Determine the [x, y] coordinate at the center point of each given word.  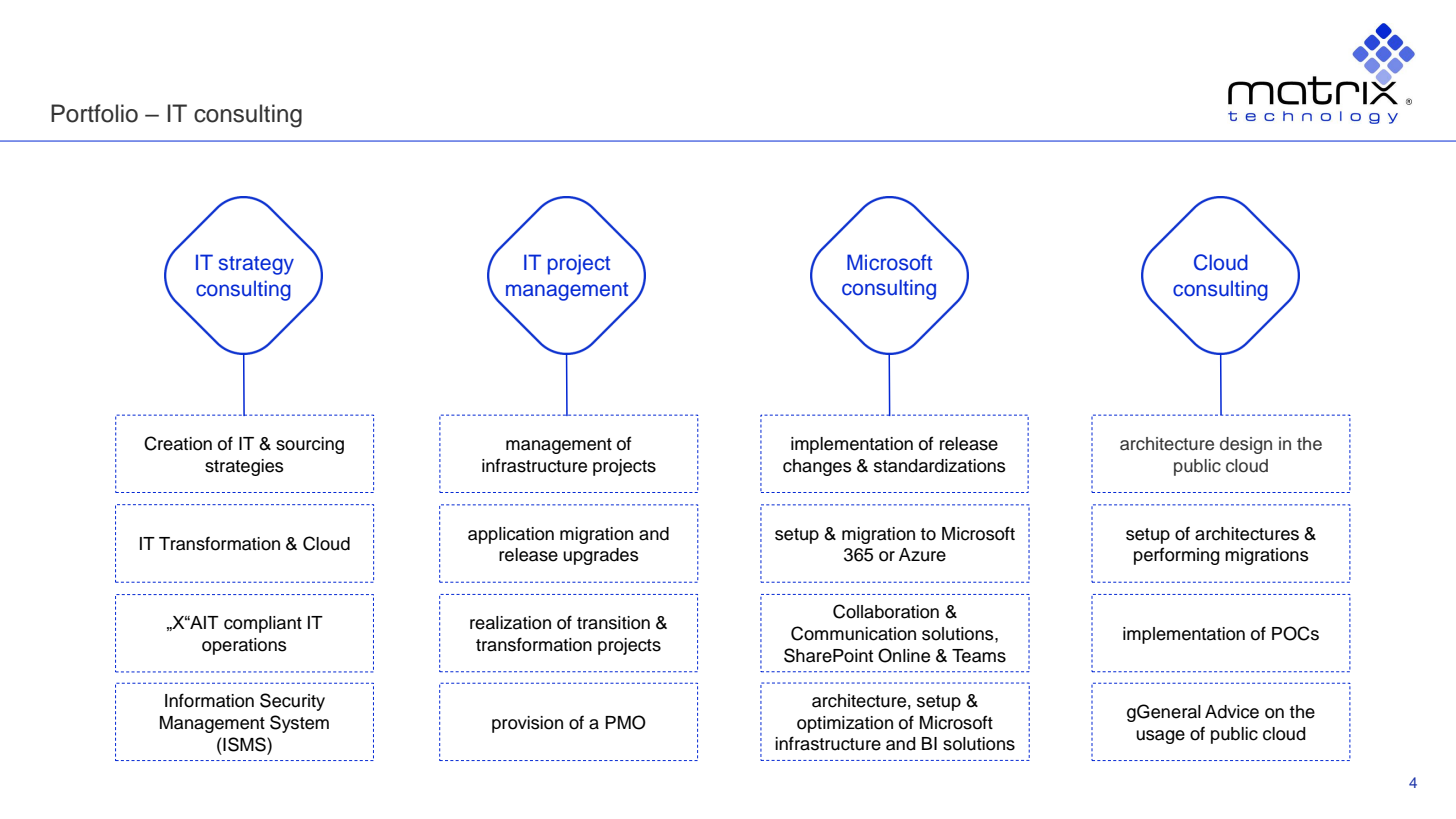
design [1246, 445]
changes [817, 467]
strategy [256, 265]
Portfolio [94, 113]
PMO [625, 722]
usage [1160, 737]
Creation [178, 443]
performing [1177, 556]
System [299, 724]
